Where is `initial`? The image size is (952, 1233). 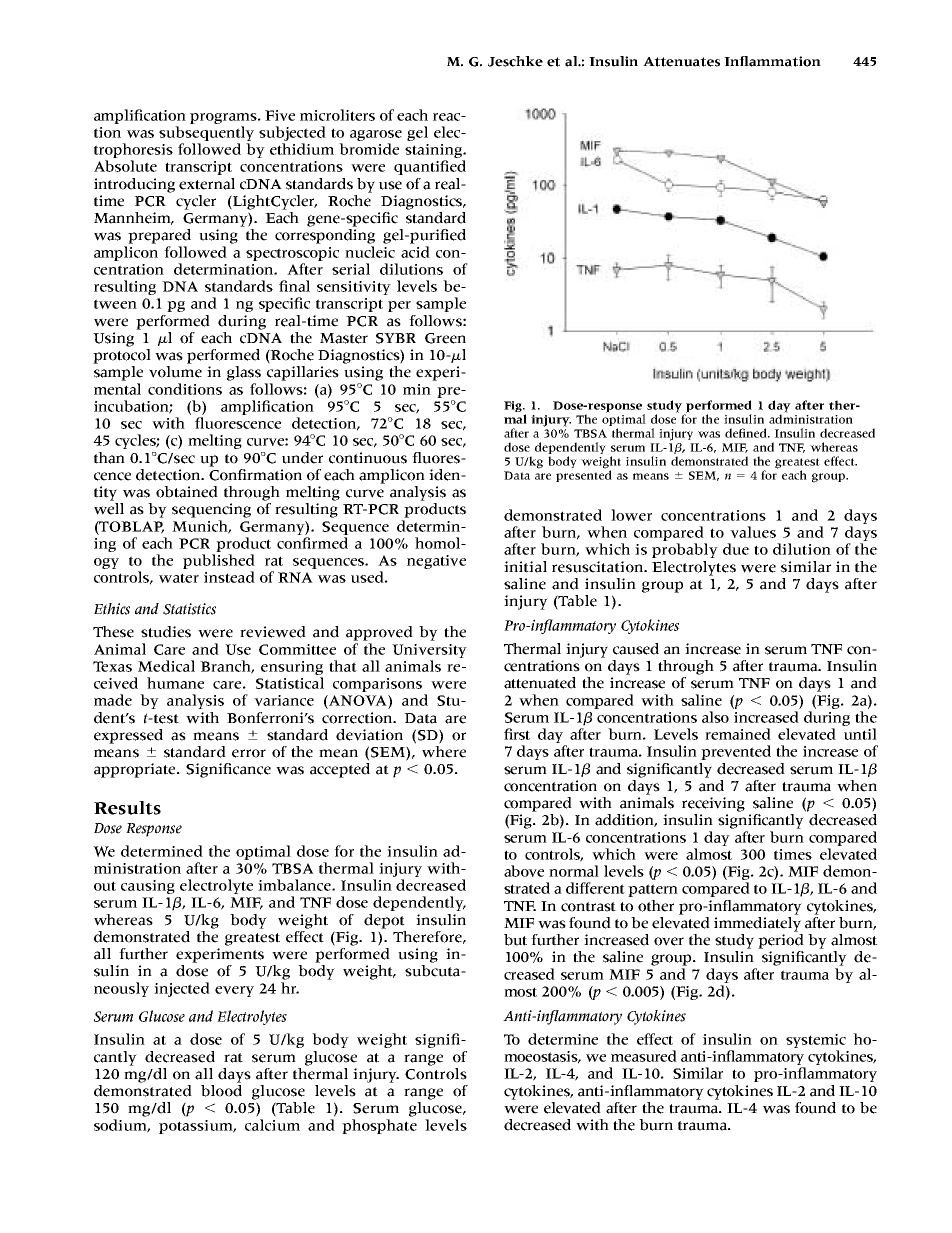 initial is located at coordinates (525, 567).
